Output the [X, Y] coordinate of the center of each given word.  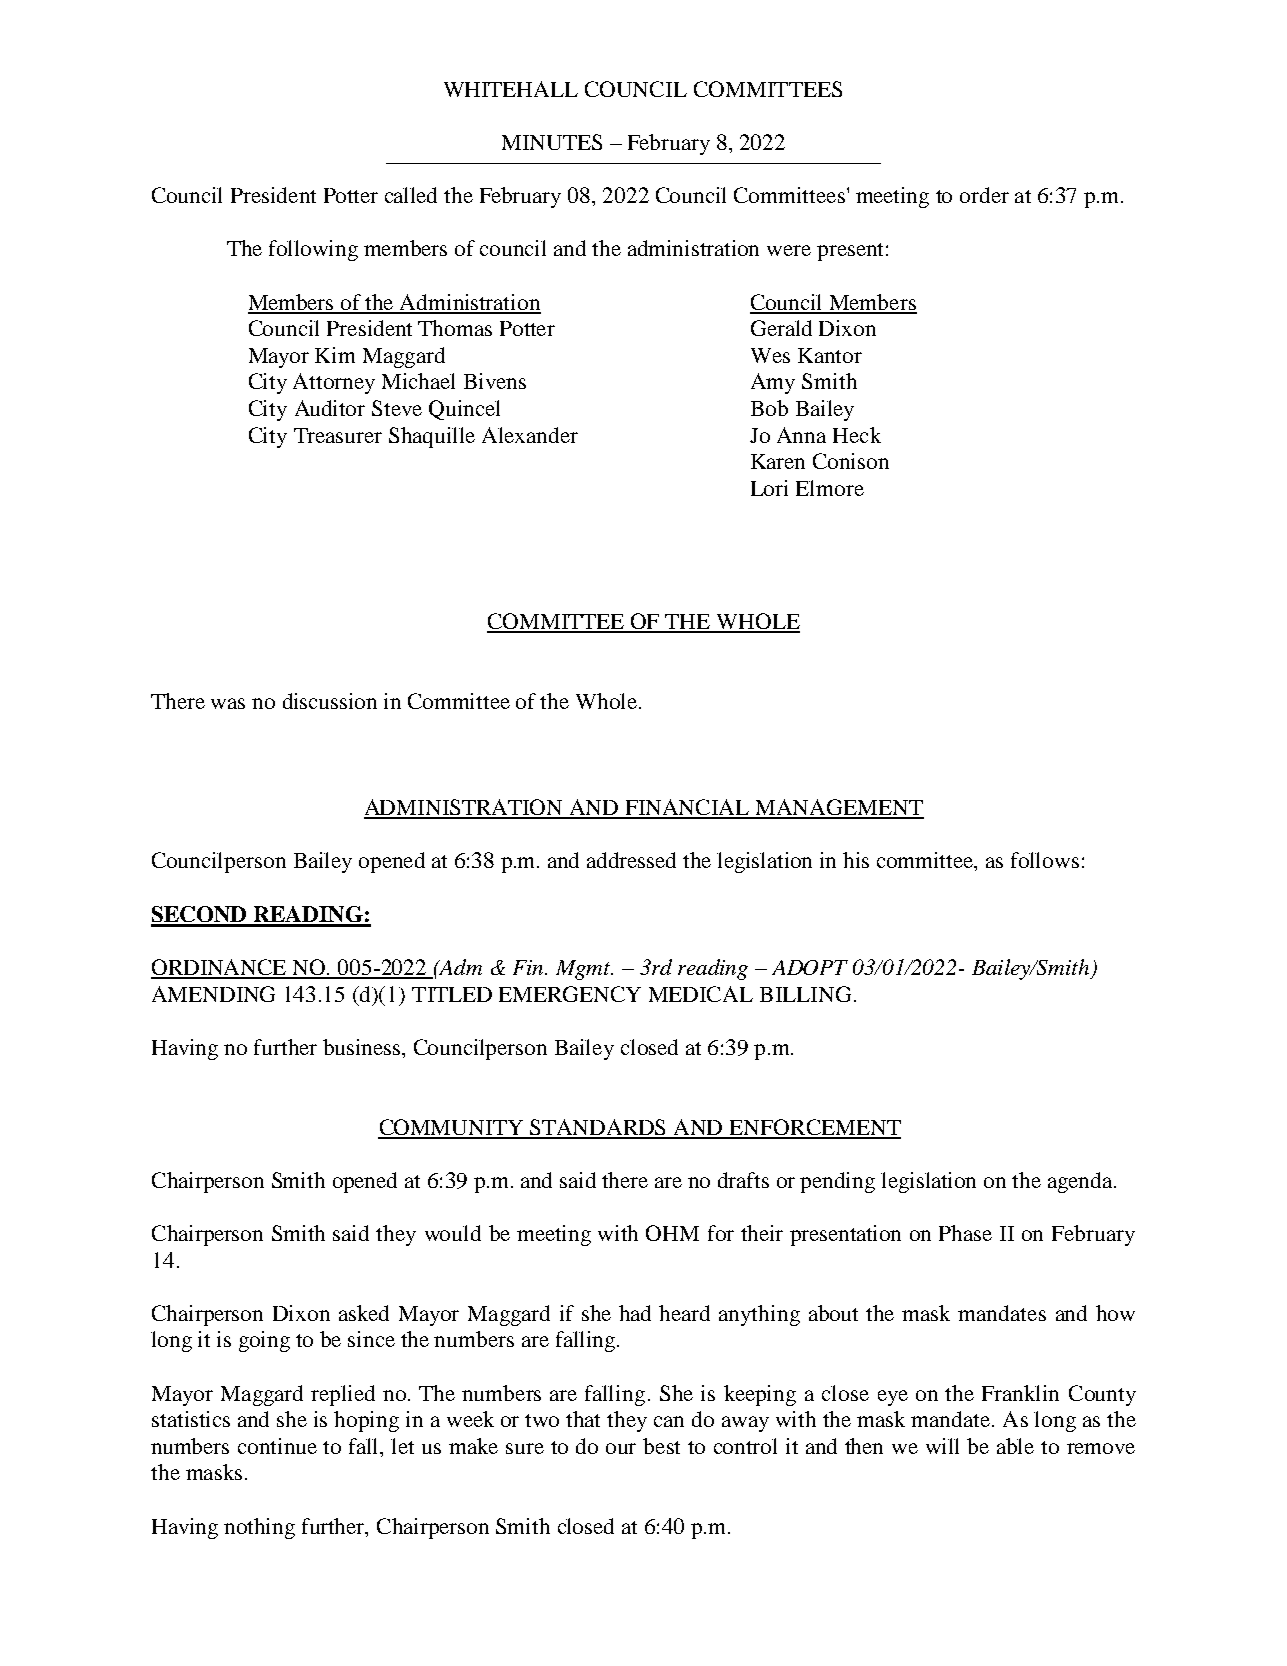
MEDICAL [701, 994]
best [661, 1446]
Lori [769, 488]
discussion [330, 701]
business [363, 1047]
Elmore [830, 488]
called [411, 195]
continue [277, 1446]
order [984, 195]
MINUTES [552, 142]
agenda [1081, 1182]
